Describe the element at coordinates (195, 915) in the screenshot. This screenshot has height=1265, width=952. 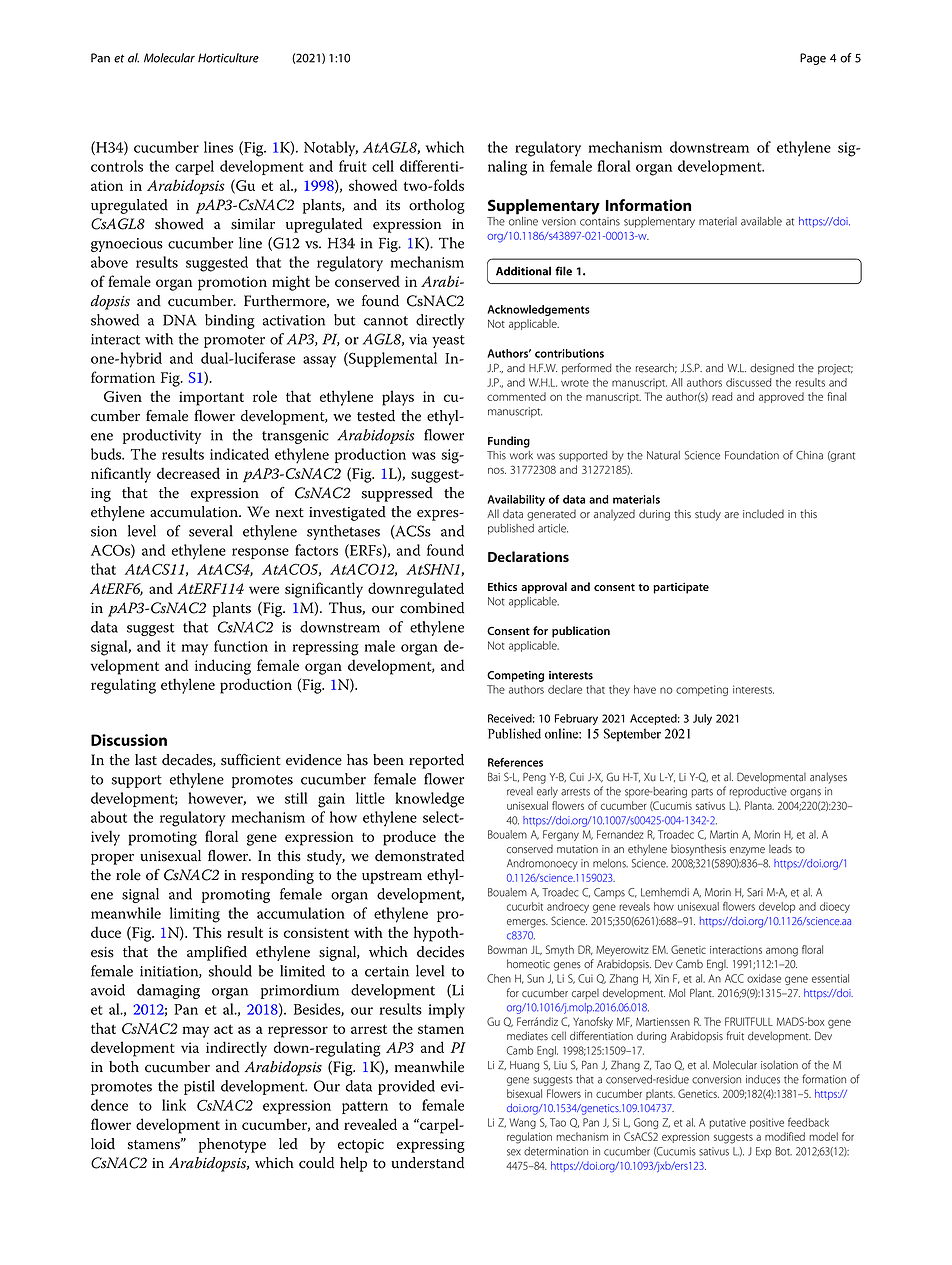
I see `limiting` at that location.
